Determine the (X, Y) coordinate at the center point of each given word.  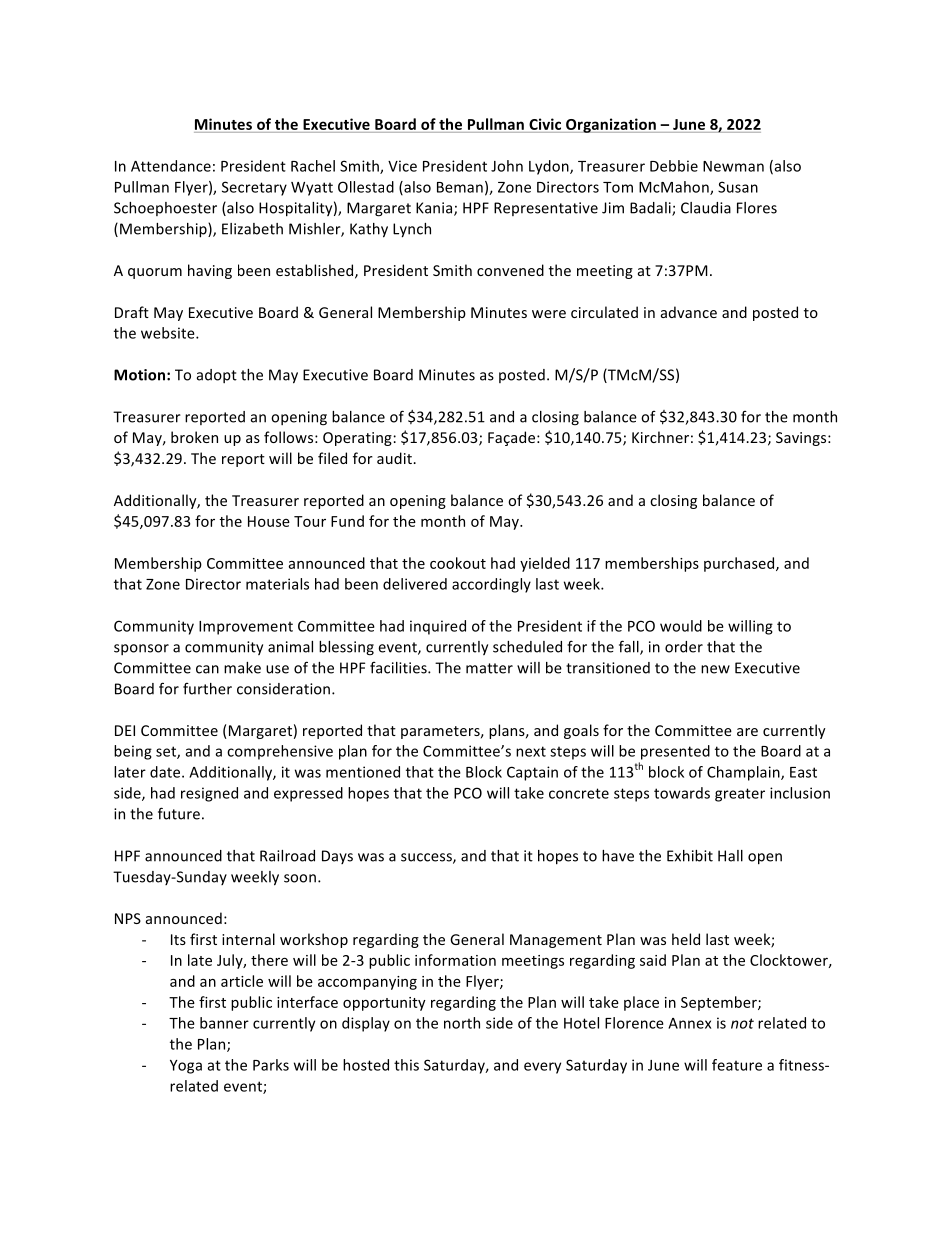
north (462, 1023)
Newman (733, 166)
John (507, 166)
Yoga (186, 1067)
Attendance (171, 166)
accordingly (491, 585)
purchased (740, 564)
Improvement (246, 628)
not (742, 1023)
